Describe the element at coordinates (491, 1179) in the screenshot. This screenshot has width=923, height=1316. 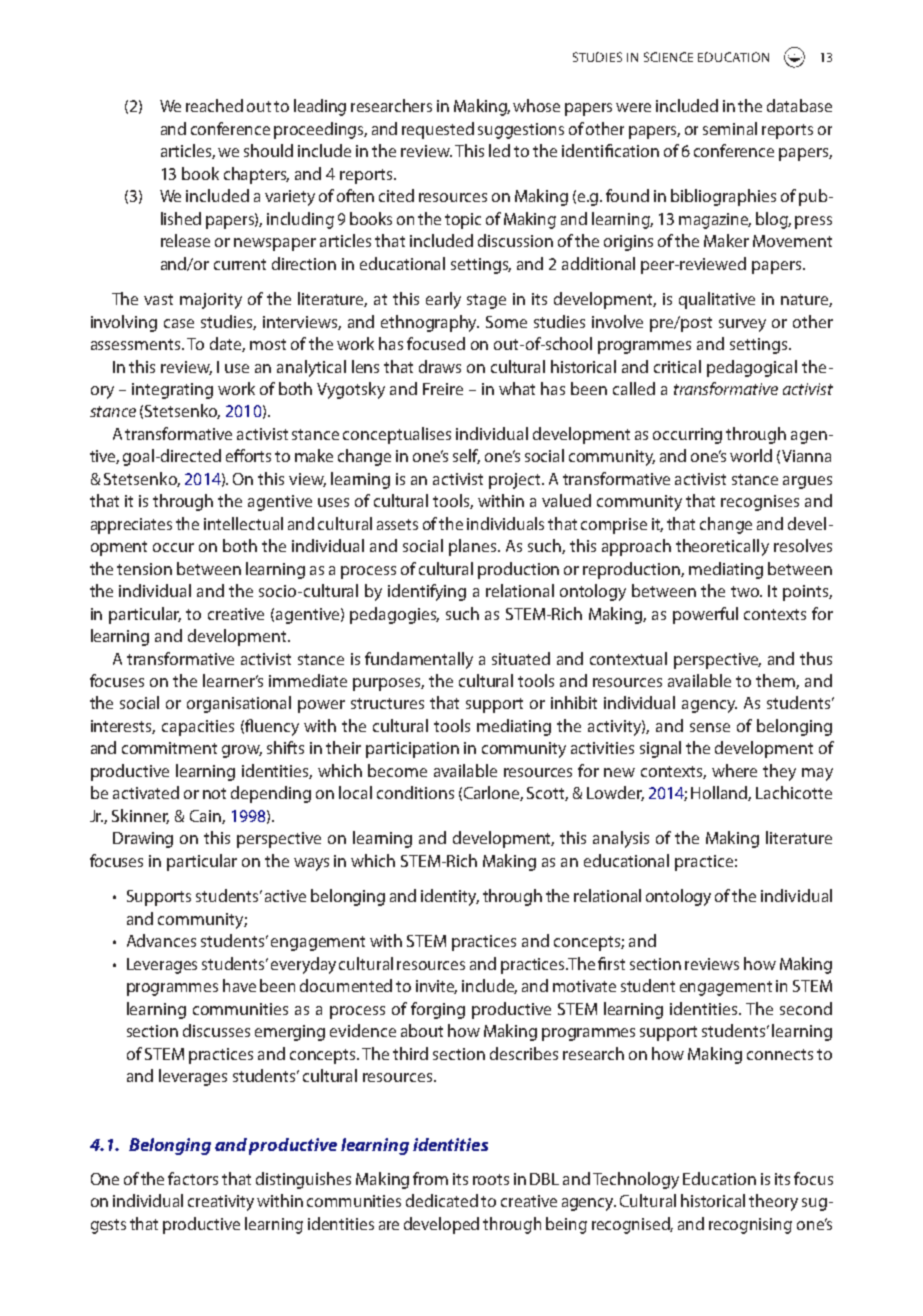
I see `roots` at that location.
